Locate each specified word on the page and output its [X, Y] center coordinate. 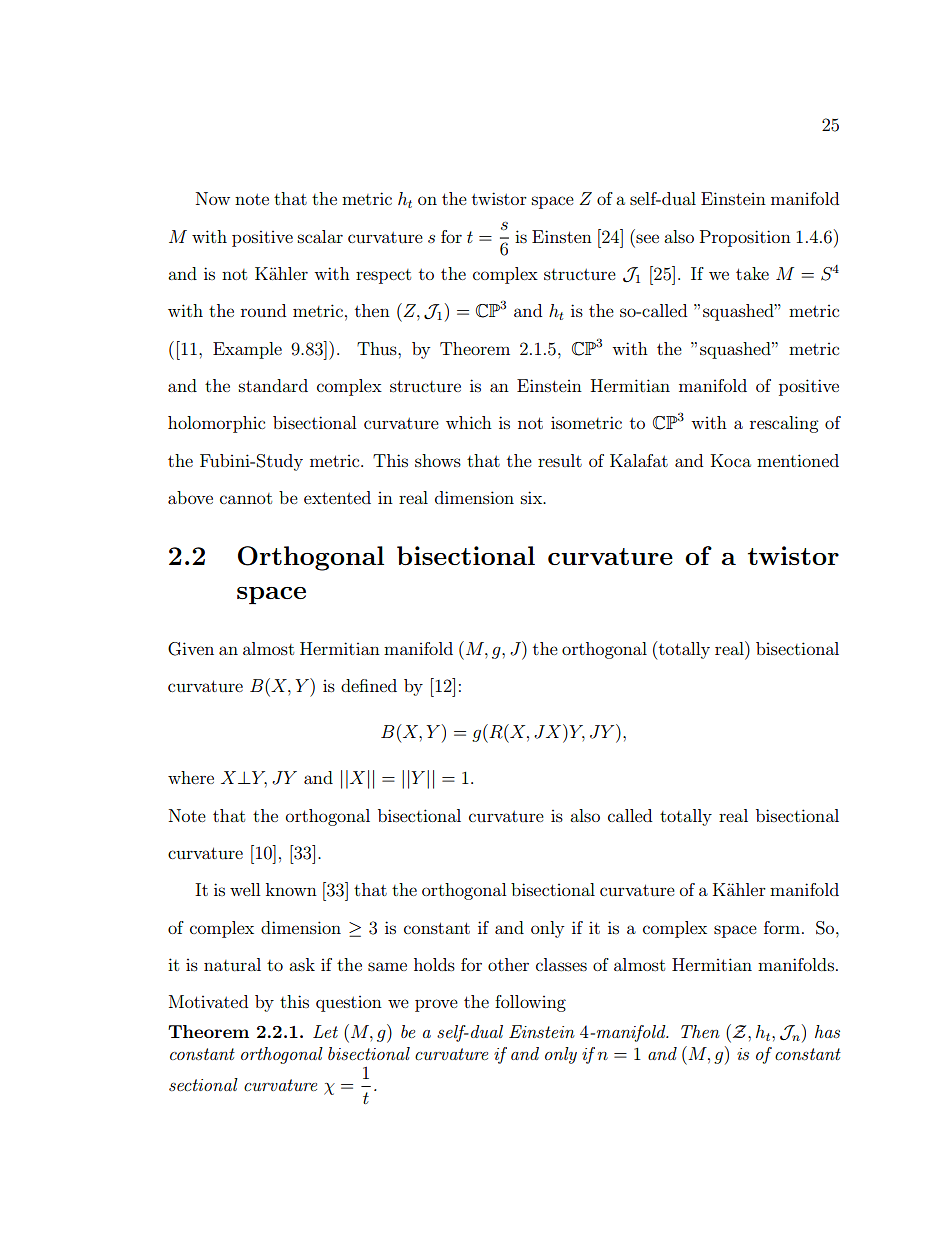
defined [369, 685]
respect [383, 276]
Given [191, 649]
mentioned [798, 460]
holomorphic [216, 424]
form [782, 927]
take [752, 273]
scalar [320, 236]
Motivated [208, 1001]
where [191, 777]
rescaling [784, 424]
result [560, 460]
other [508, 964]
